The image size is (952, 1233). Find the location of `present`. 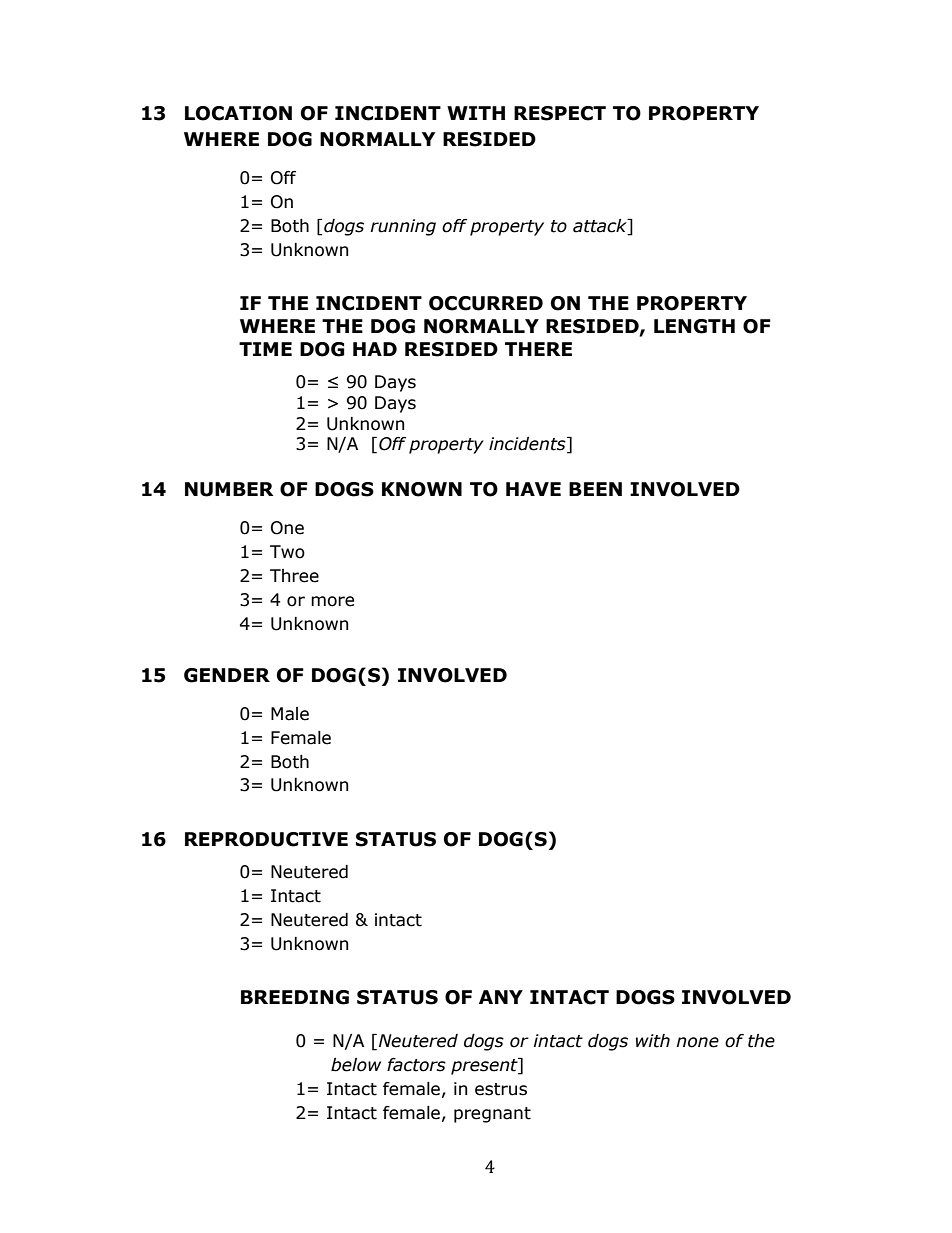

present is located at coordinates (485, 1066).
